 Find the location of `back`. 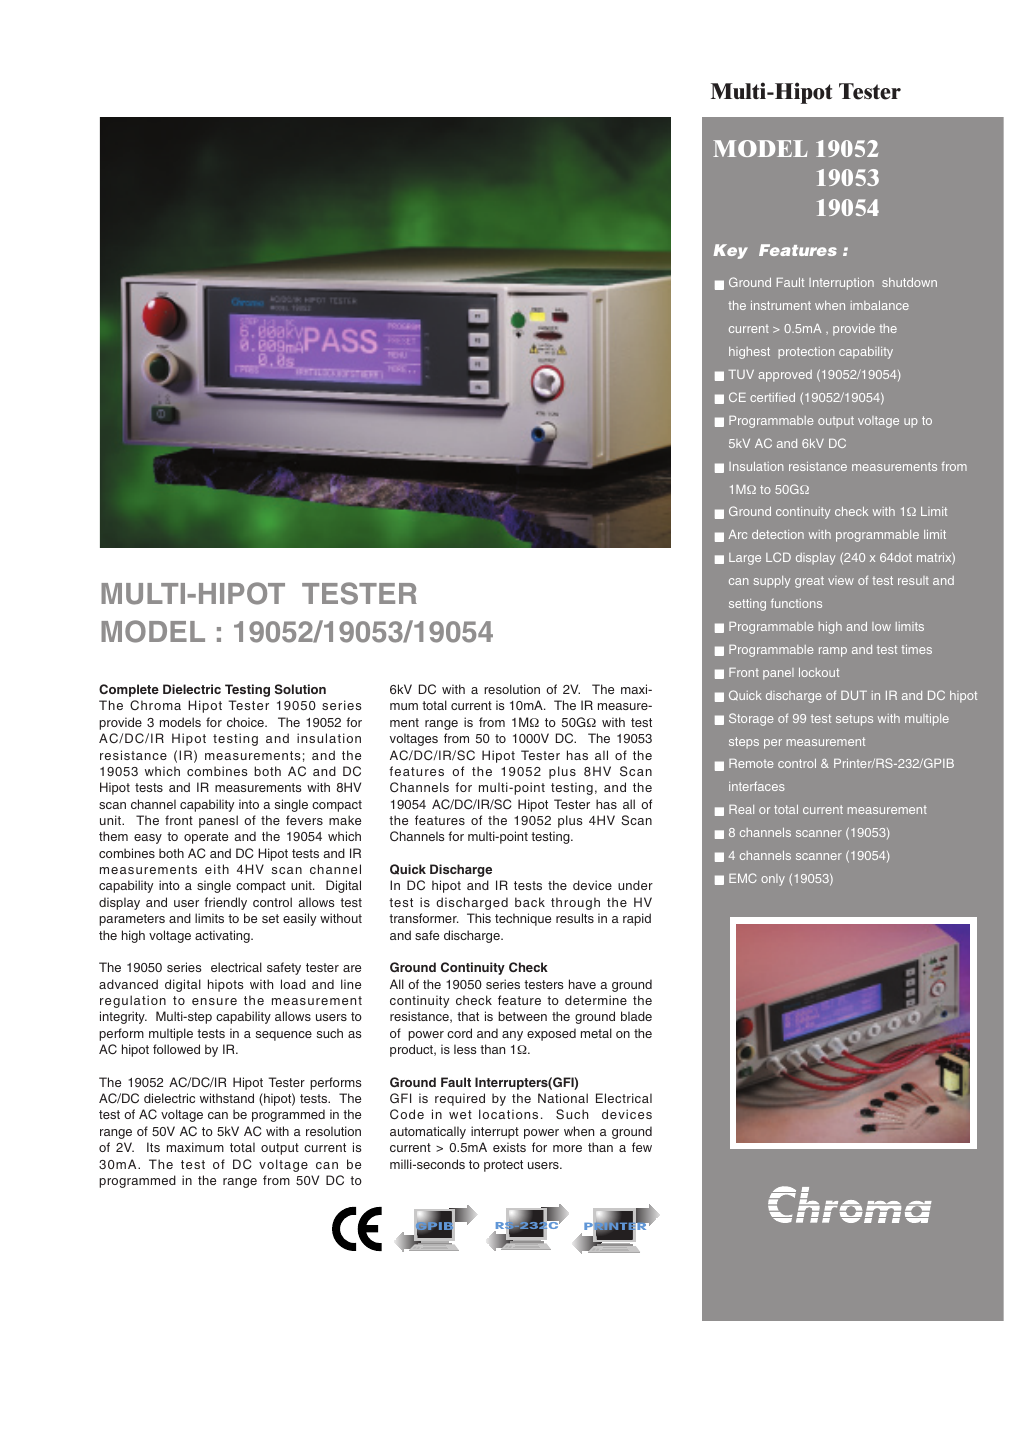

back is located at coordinates (530, 902).
